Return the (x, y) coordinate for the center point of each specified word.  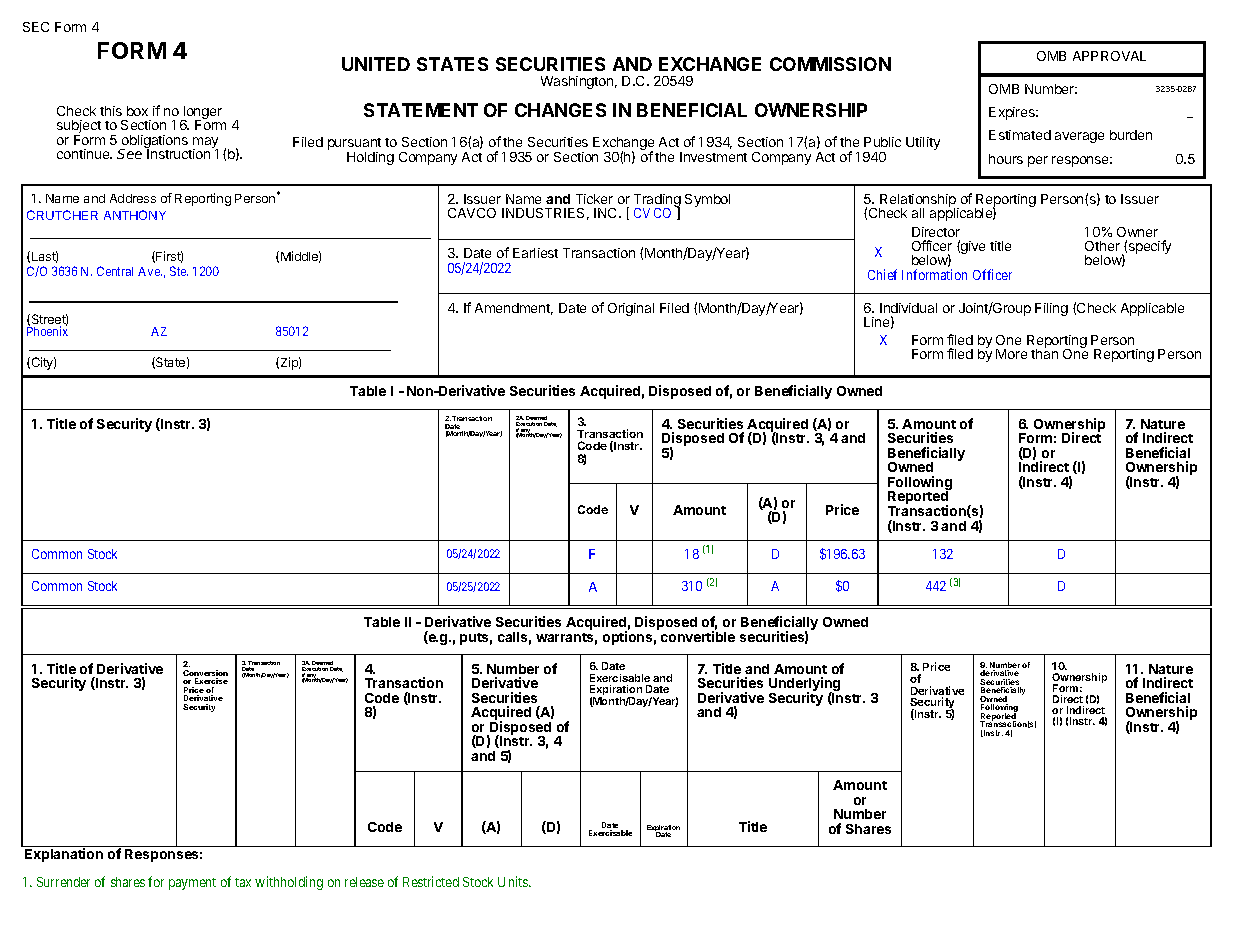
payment (192, 884)
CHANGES (560, 110)
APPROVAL (1109, 56)
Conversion (205, 674)
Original (631, 309)
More (1011, 354)
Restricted (431, 881)
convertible (698, 635)
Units (514, 881)
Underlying (804, 685)
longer (201, 114)
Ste (179, 271)
